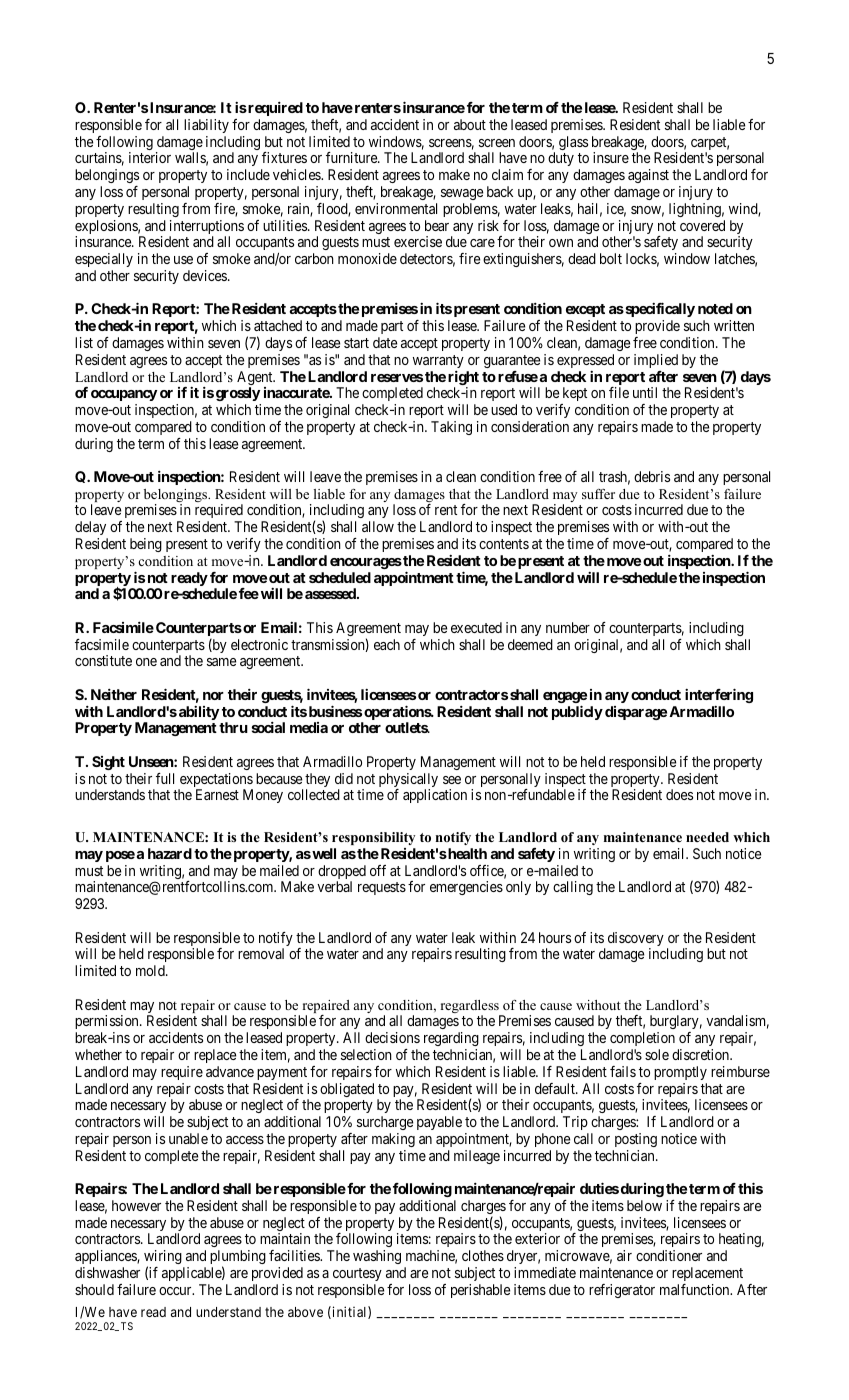 The image size is (849, 1400). I want to click on being, so click(146, 545).
